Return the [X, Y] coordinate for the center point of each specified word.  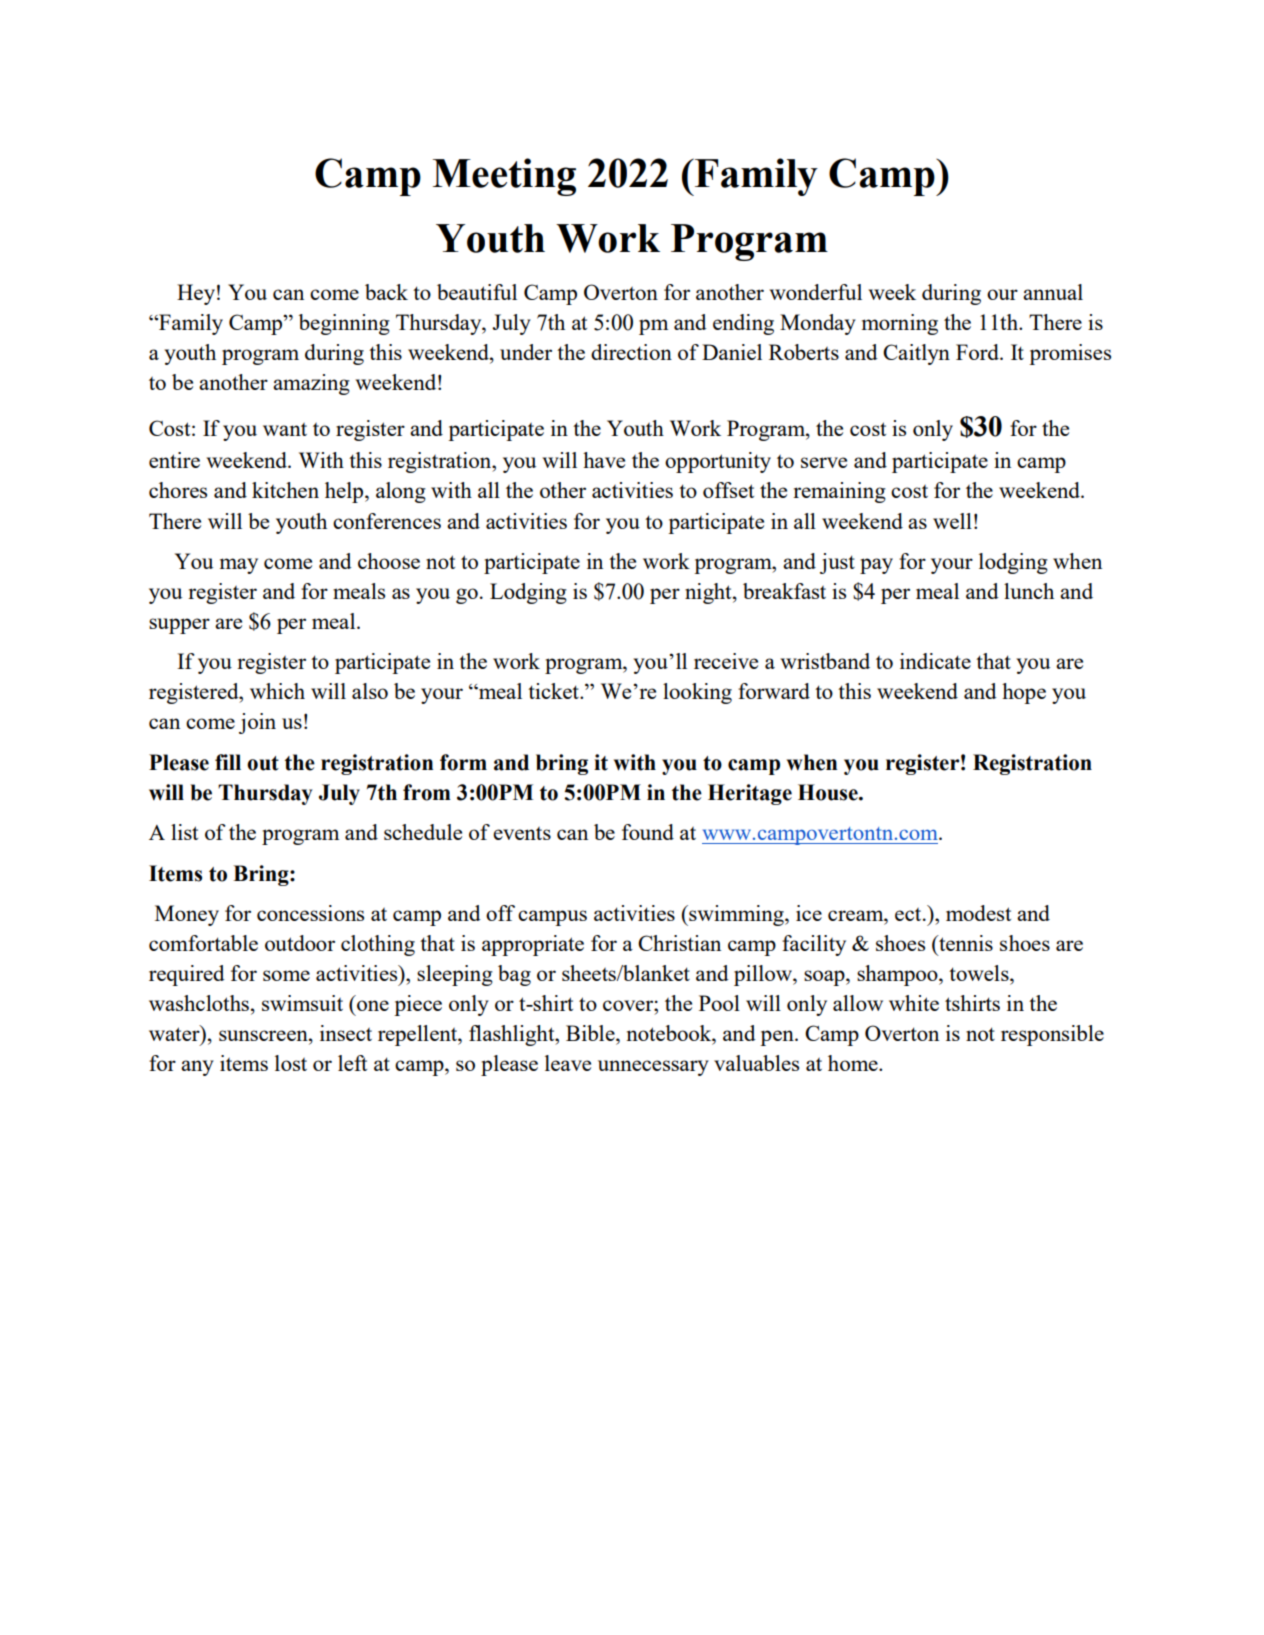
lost [291, 1063]
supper [179, 626]
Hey [196, 294]
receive [726, 661]
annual [1053, 292]
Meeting [504, 177]
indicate [935, 661]
